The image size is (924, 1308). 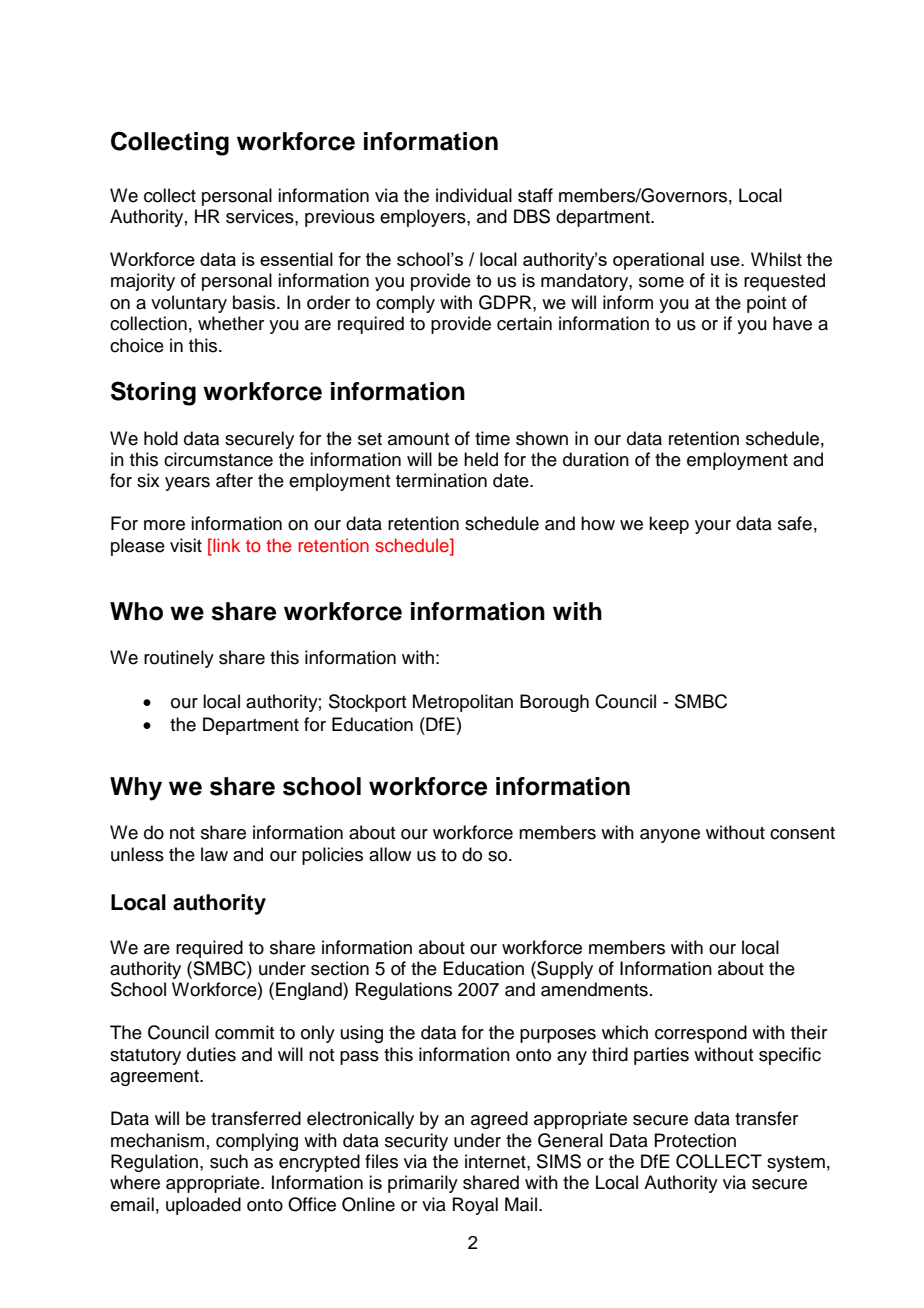 What do you see at coordinates (463, 703) in the document?
I see `Metropolitan` at bounding box center [463, 703].
